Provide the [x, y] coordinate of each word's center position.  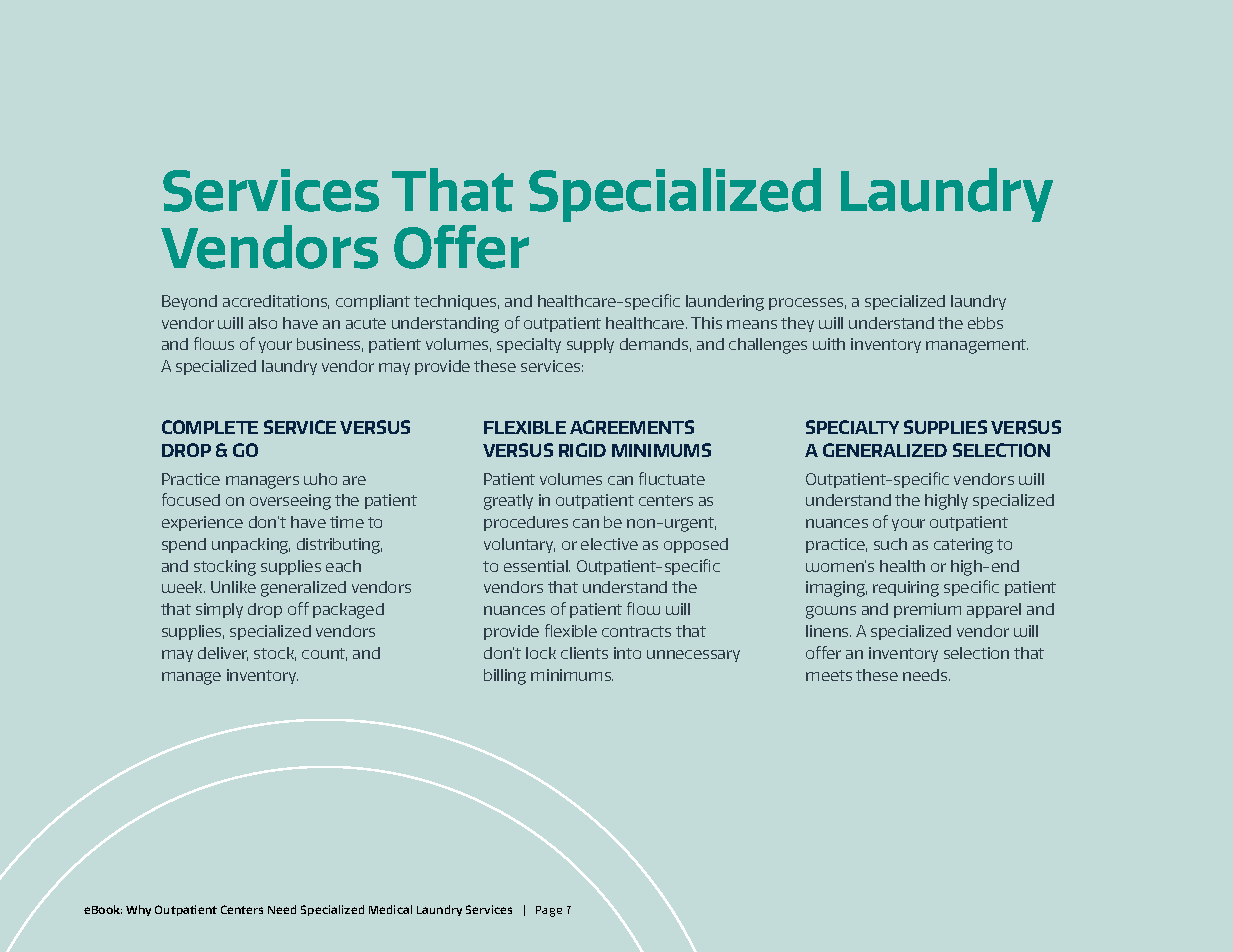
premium [927, 610]
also [263, 323]
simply [219, 610]
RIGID [582, 450]
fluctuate [672, 478]
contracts [636, 631]
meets [829, 675]
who [320, 479]
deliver [223, 654]
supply [590, 345]
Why [138, 910]
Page [549, 911]
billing [505, 677]
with [829, 344]
